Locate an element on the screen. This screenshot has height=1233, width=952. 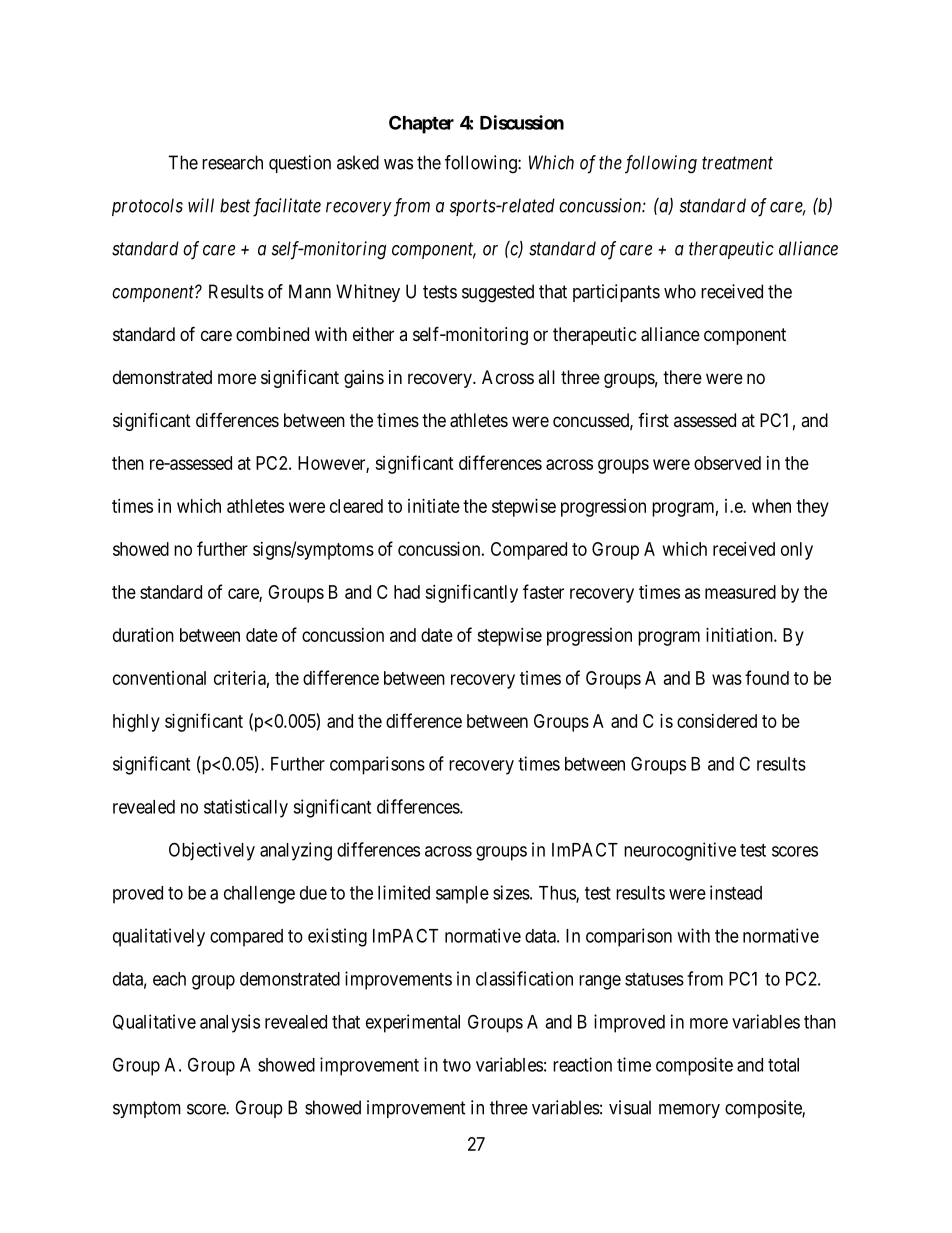
Discussion is located at coordinates (522, 122).
